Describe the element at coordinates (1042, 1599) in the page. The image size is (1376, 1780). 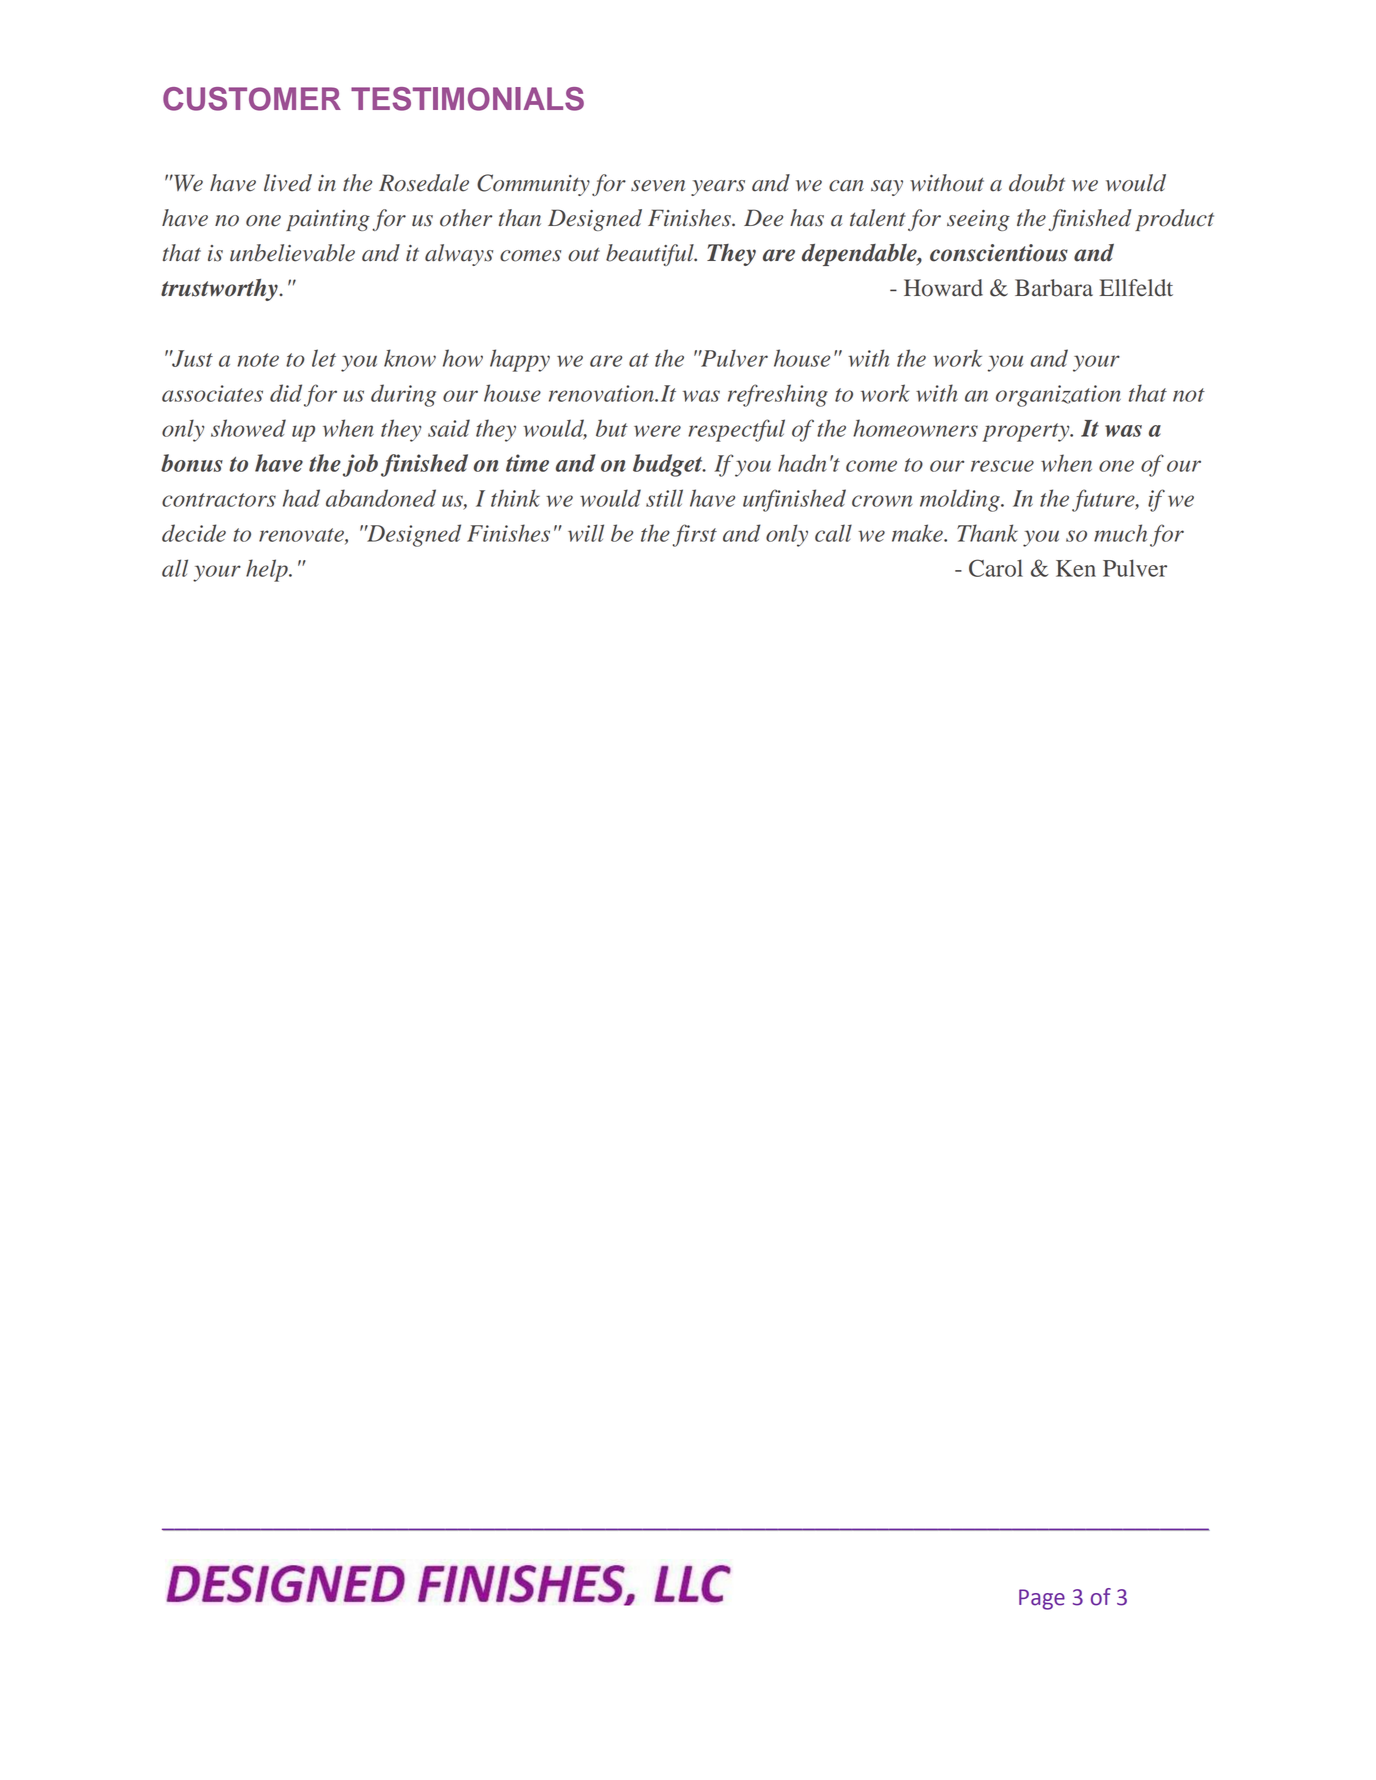
I see `Page` at that location.
